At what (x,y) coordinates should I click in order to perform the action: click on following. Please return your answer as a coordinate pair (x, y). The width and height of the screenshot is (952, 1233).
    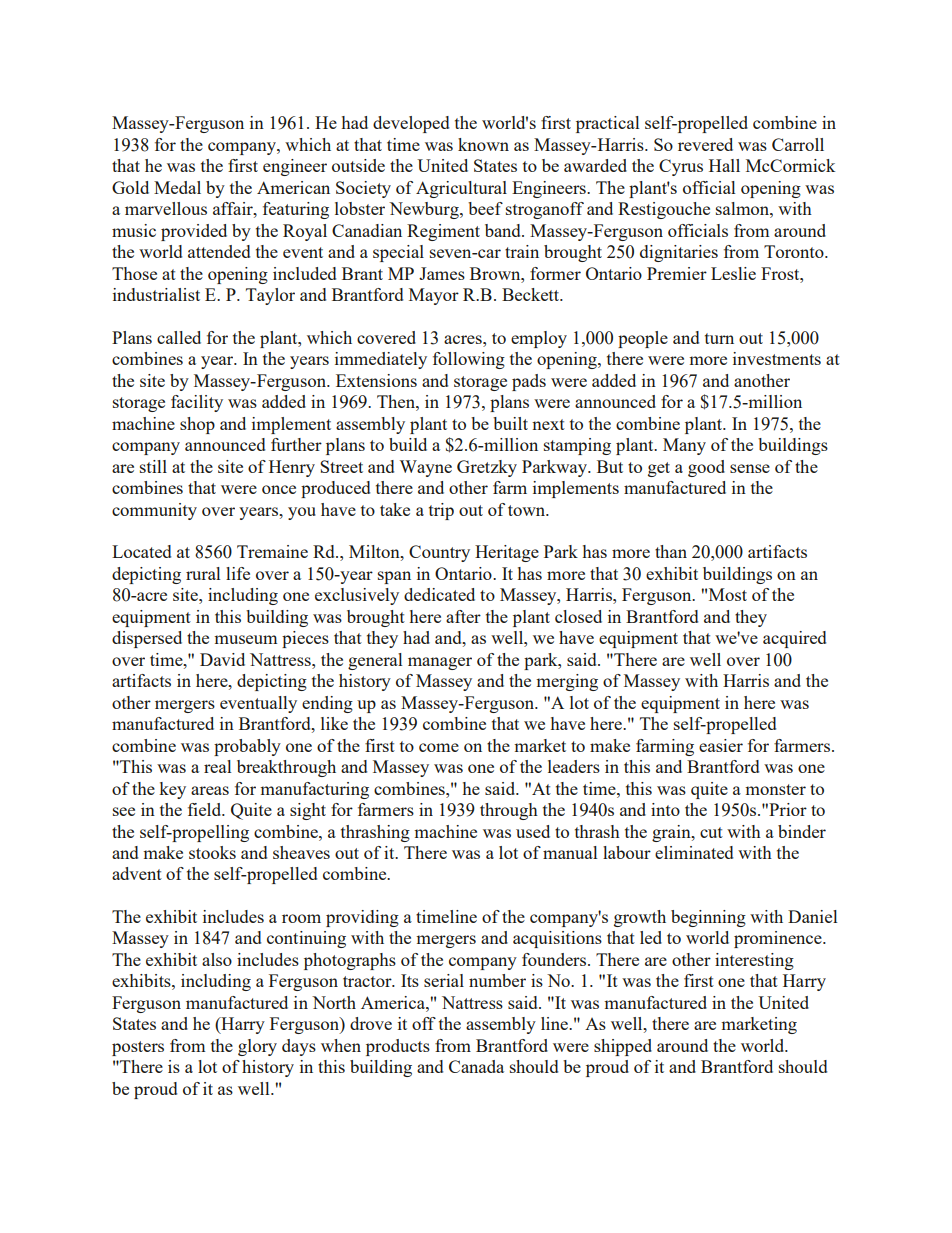
    Looking at the image, I should click on (469, 360).
